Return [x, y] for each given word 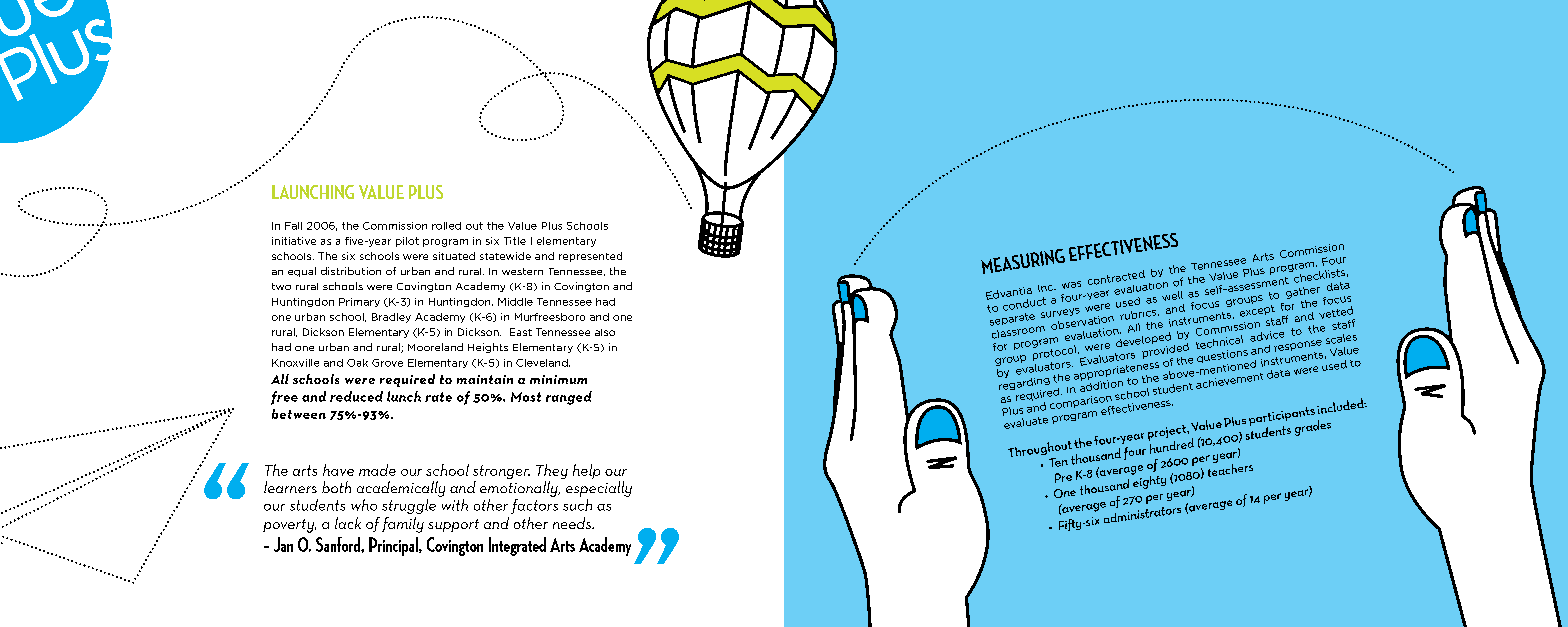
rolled [446, 226]
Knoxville [295, 363]
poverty [289, 526]
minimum [558, 379]
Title [515, 241]
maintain [485, 379]
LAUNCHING [313, 192]
